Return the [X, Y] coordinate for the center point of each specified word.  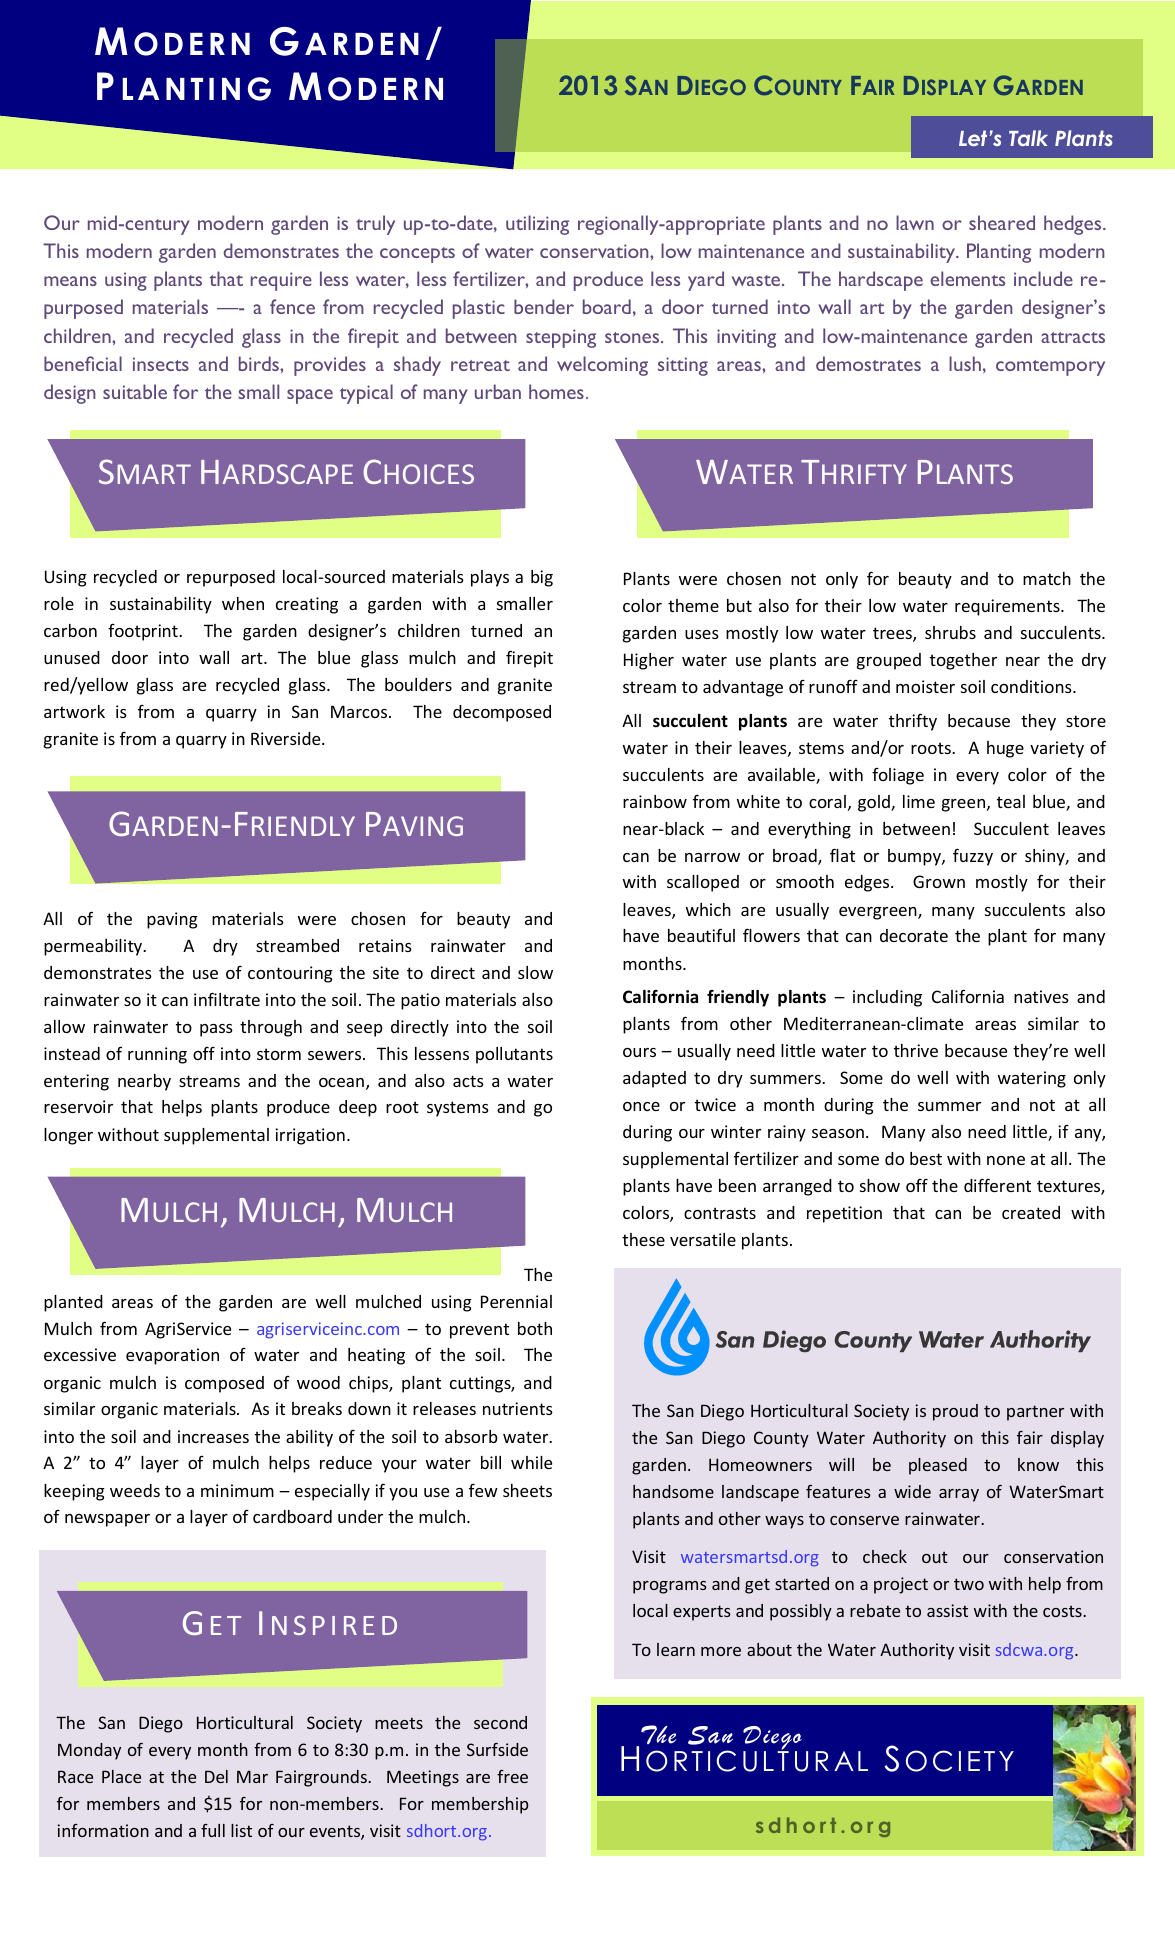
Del [216, 1776]
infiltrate [227, 999]
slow [535, 972]
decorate [914, 935]
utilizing [537, 225]
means [70, 281]
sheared [1002, 222]
